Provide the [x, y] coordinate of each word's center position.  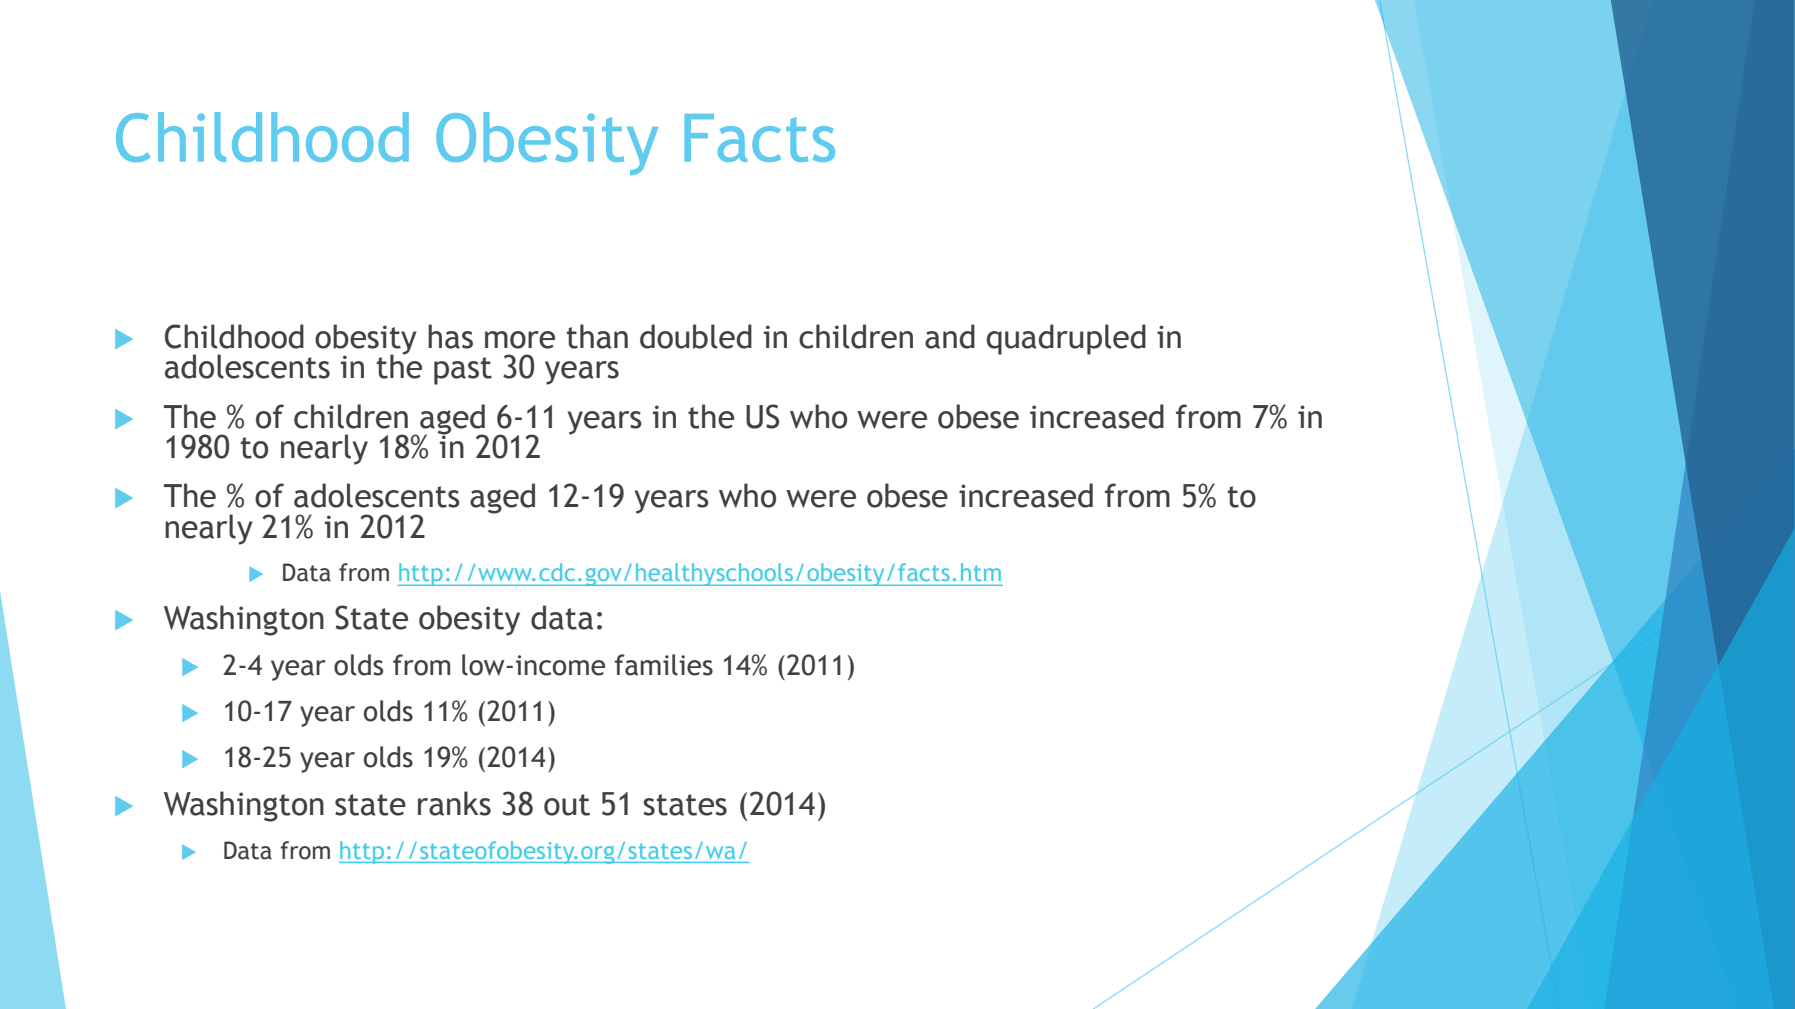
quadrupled [1066, 339]
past [463, 371]
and [950, 336]
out [567, 805]
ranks [454, 803]
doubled [696, 336]
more [520, 340]
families [664, 665]
